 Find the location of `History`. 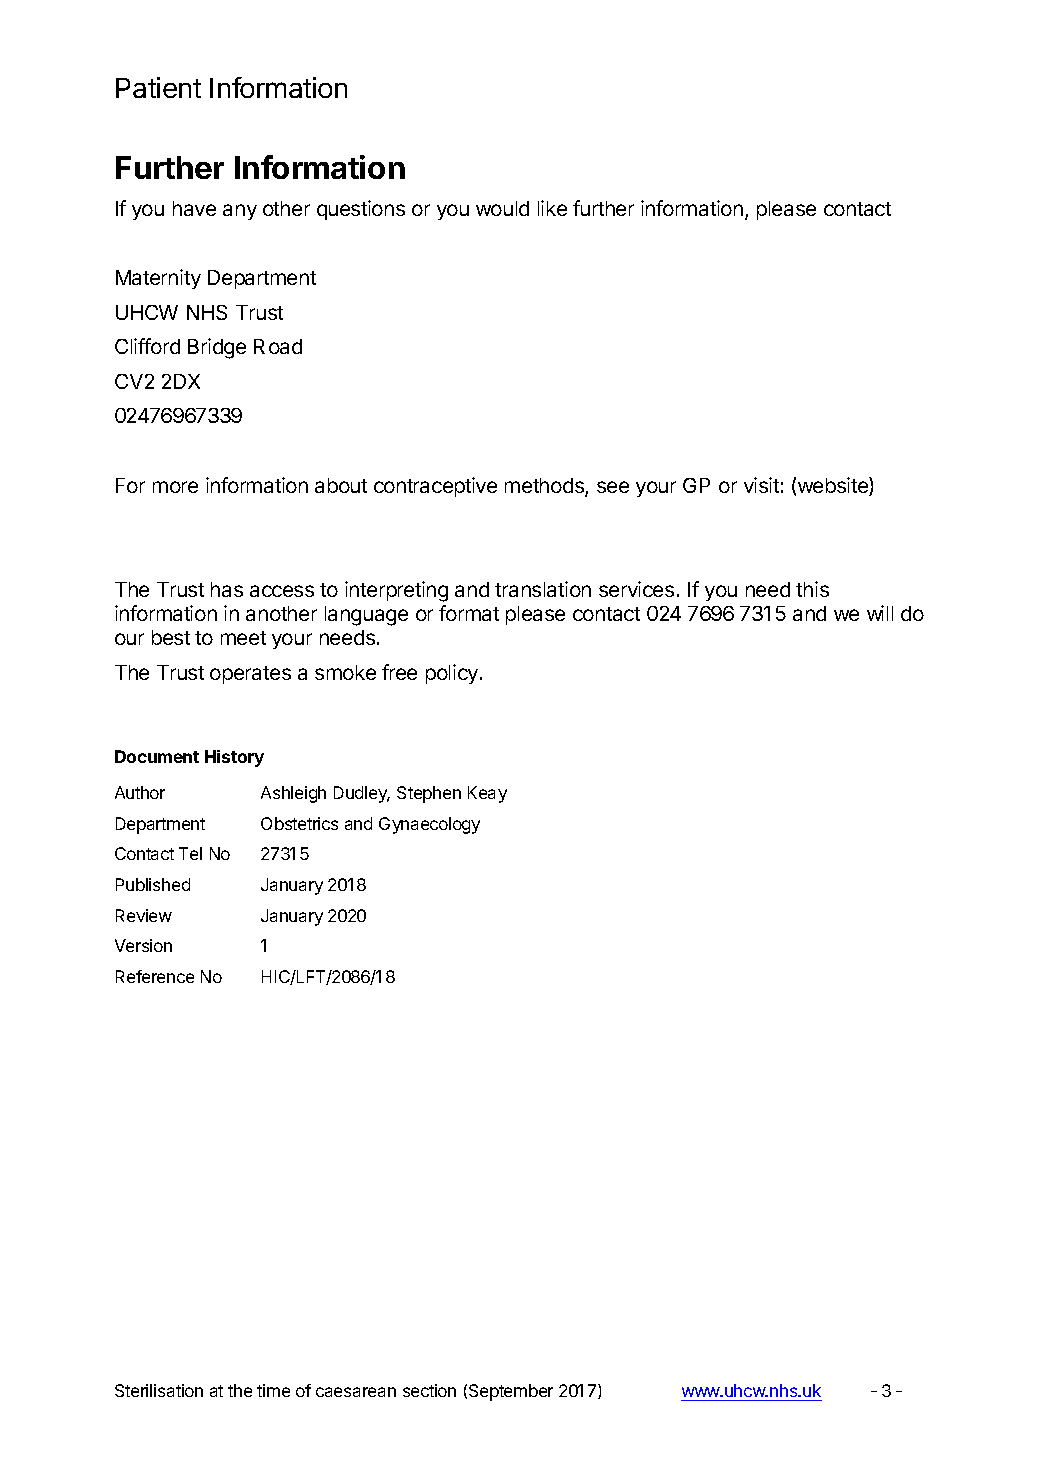

History is located at coordinates (234, 758).
